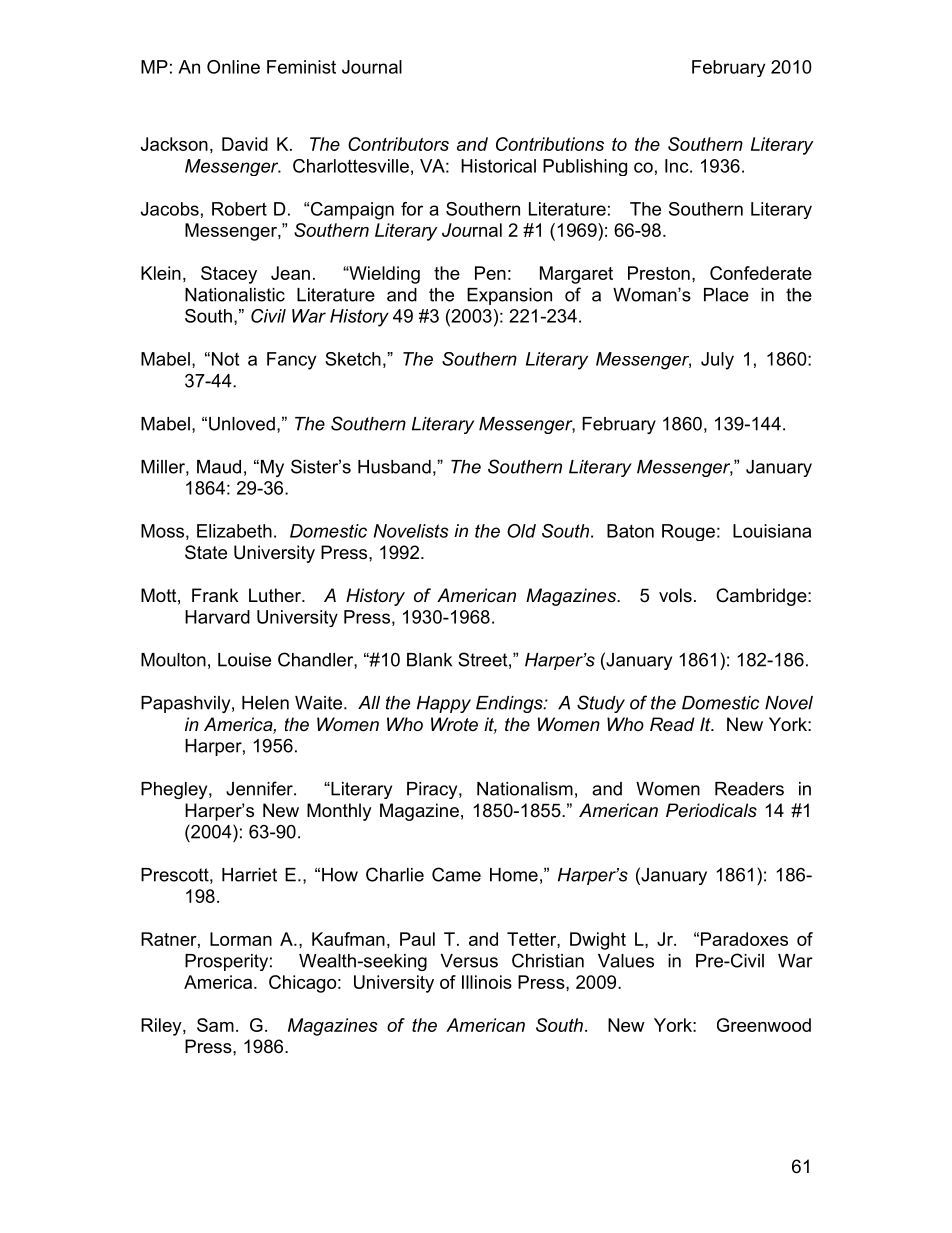  What do you see at coordinates (233, 67) in the screenshot?
I see `Online` at bounding box center [233, 67].
